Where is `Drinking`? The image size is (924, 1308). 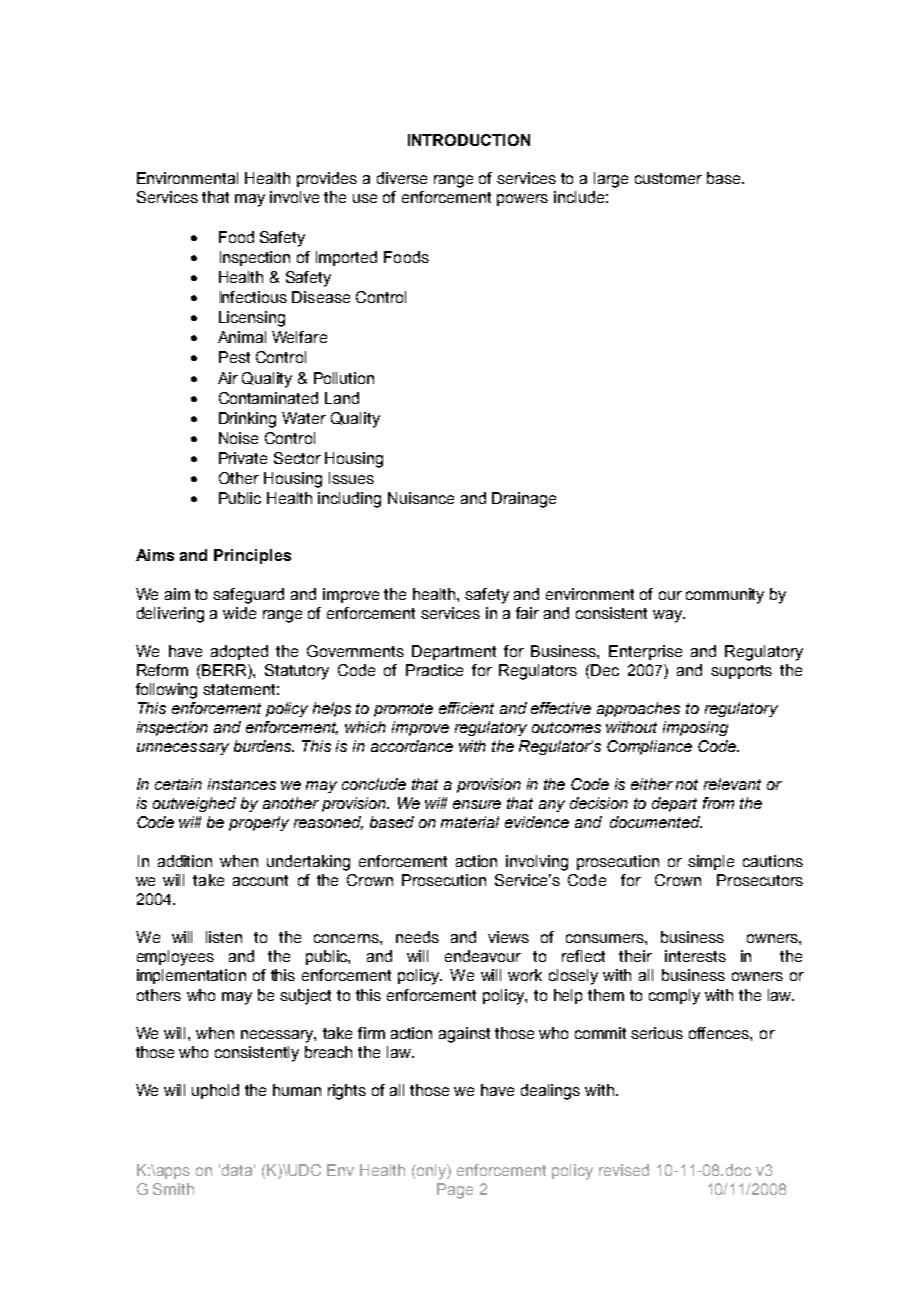
Drinking is located at coordinates (247, 420).
